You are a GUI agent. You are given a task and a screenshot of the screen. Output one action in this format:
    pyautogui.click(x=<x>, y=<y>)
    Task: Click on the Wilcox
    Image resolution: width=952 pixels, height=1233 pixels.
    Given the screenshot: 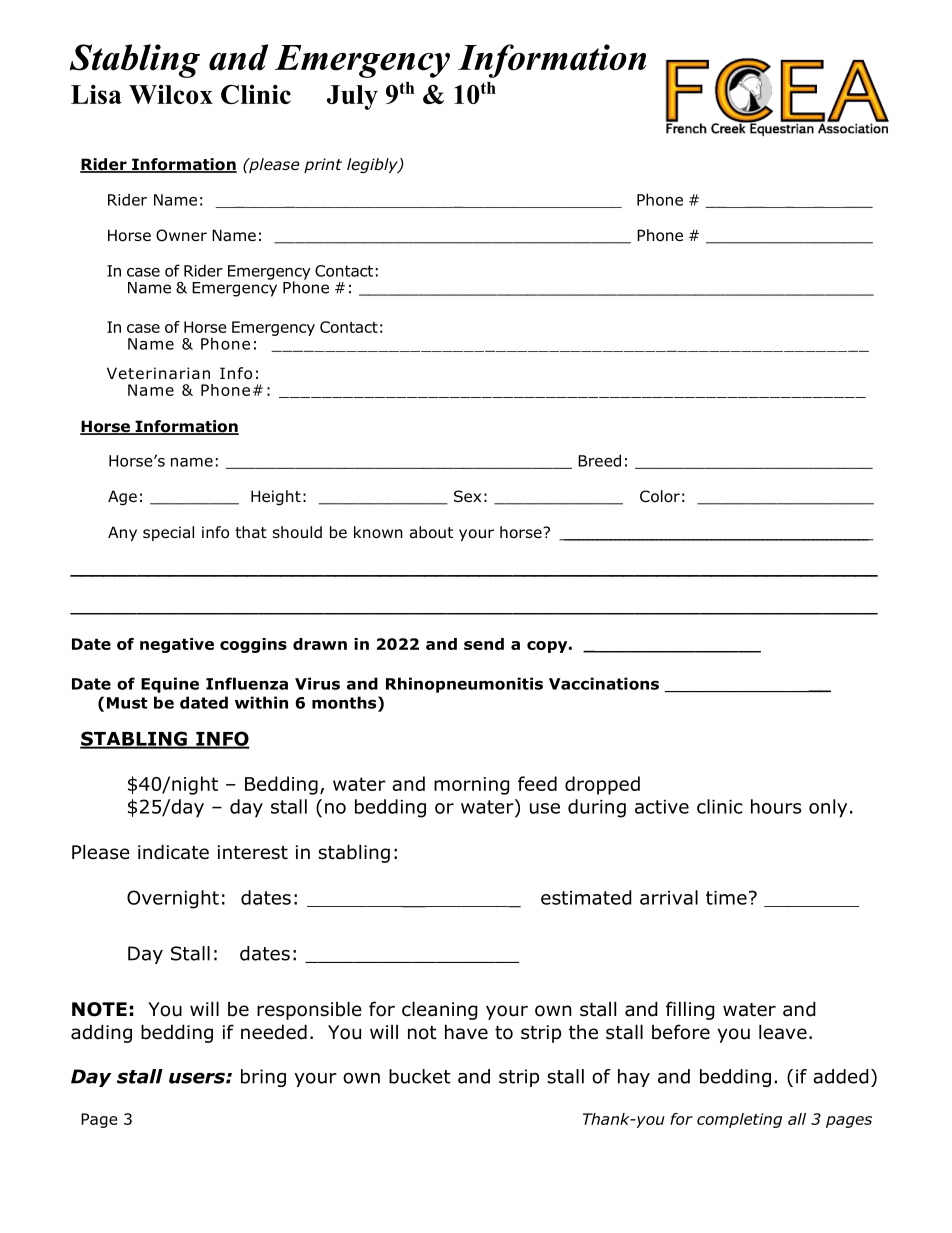 What is the action you would take?
    pyautogui.click(x=171, y=94)
